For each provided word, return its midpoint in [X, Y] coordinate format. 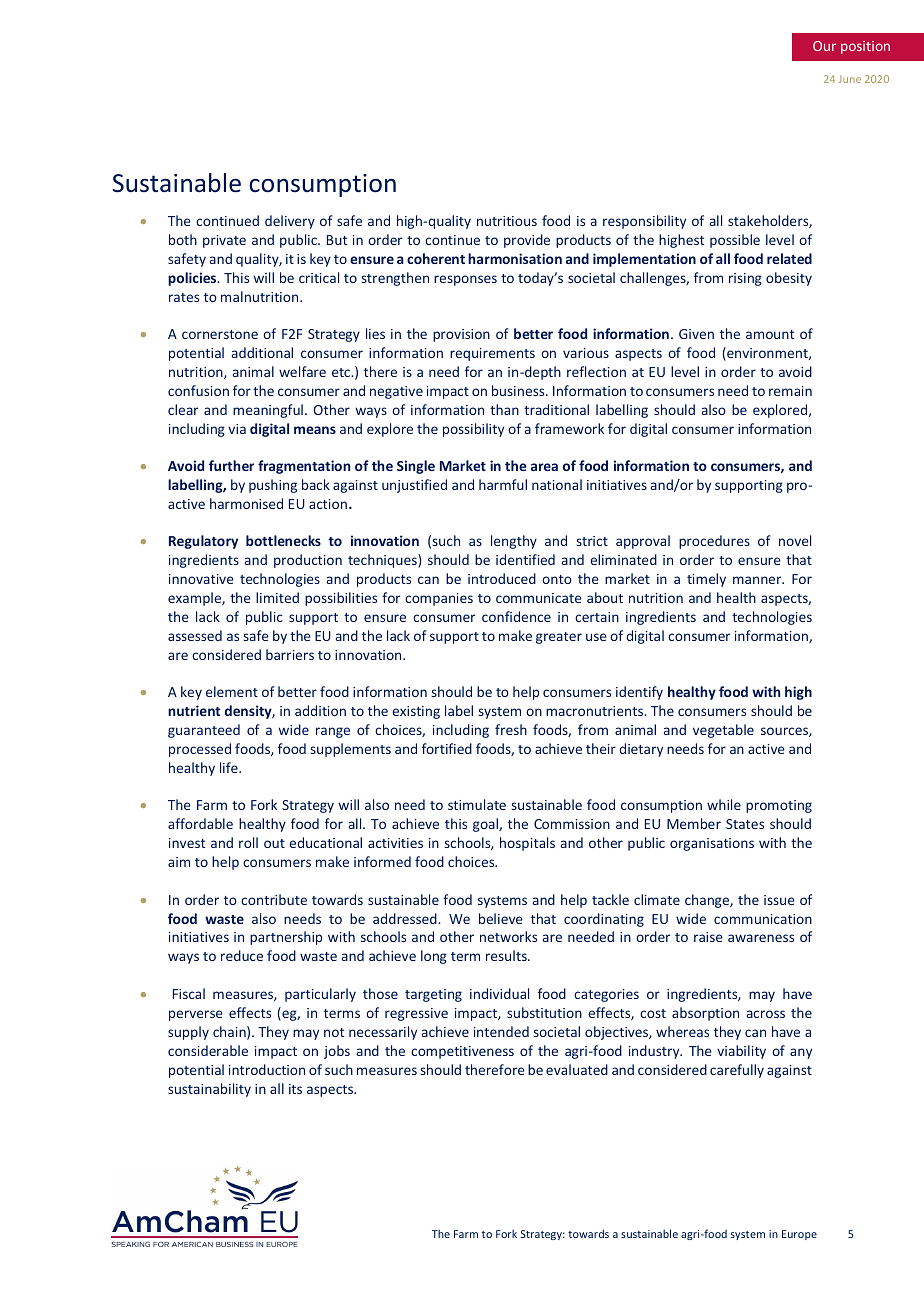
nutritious [507, 221]
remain [790, 391]
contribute [274, 899]
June [850, 79]
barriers [290, 654]
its [295, 1089]
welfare [302, 371]
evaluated [577, 1069]
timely [706, 580]
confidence [516, 616]
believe [501, 918]
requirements [492, 354]
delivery [290, 222]
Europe [799, 1235]
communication [763, 919]
